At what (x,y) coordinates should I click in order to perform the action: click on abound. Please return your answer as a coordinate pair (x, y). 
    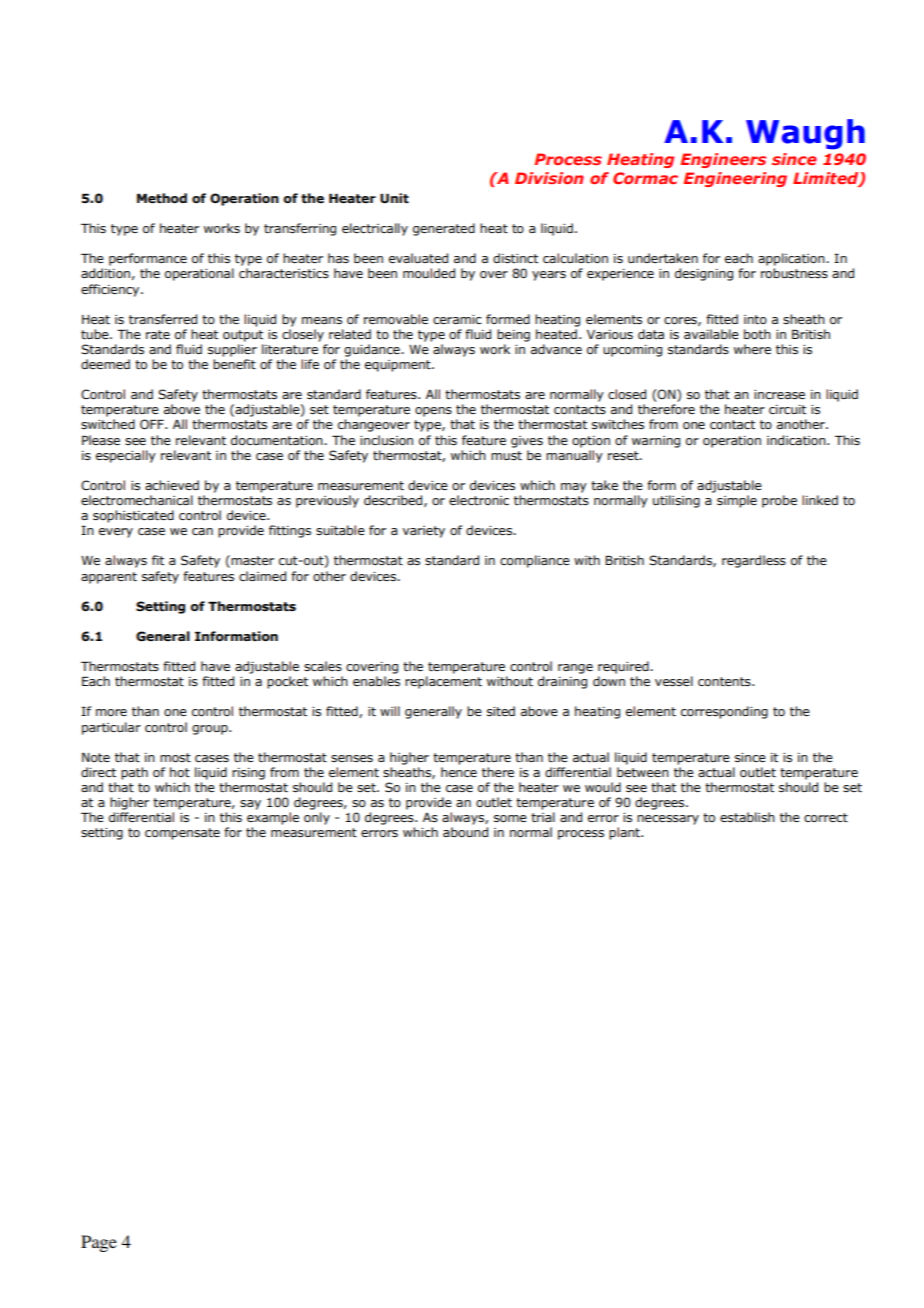
    Looking at the image, I should click on (465, 832).
